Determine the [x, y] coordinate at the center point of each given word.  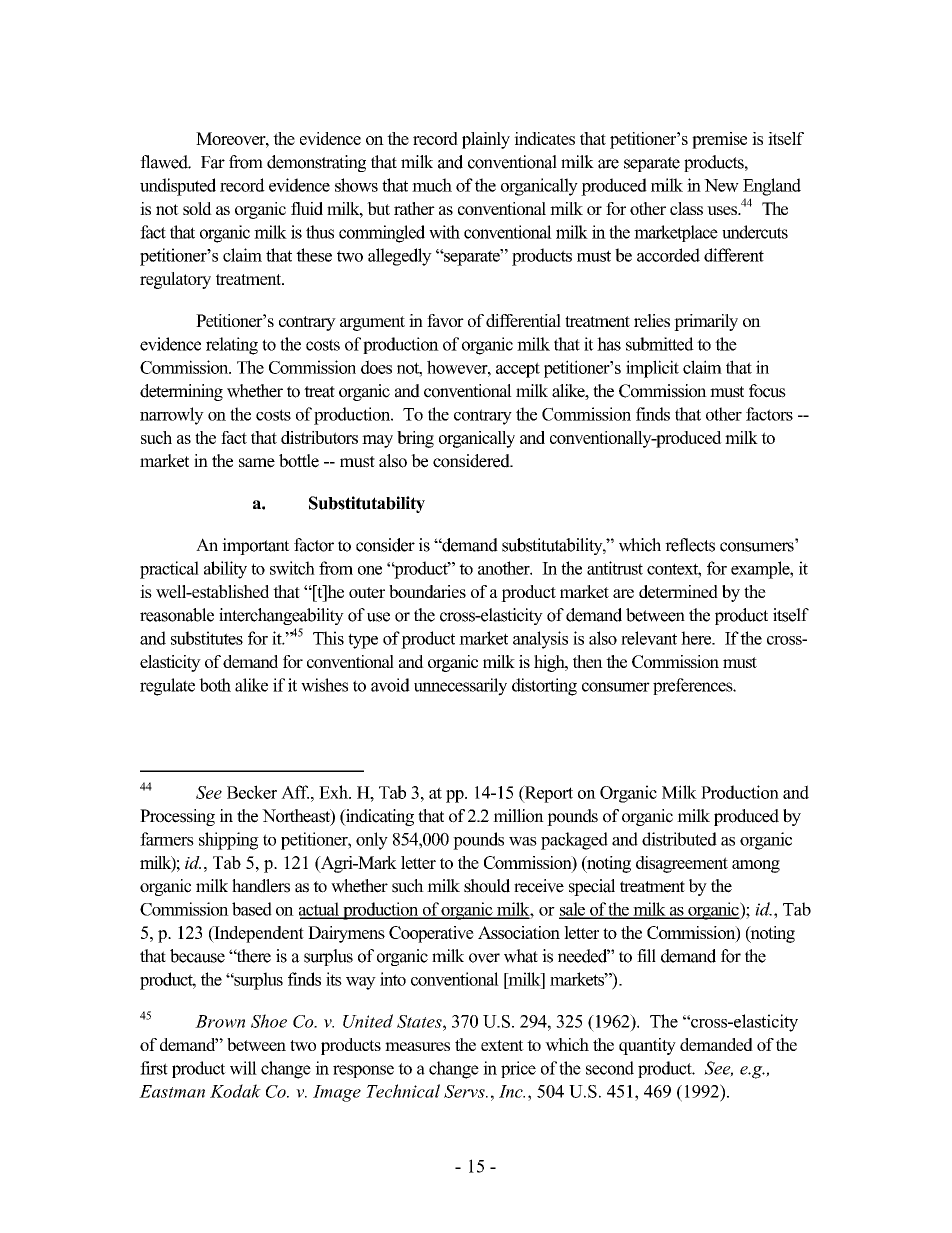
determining [181, 392]
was [523, 841]
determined [678, 591]
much [432, 185]
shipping [229, 841]
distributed [679, 839]
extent [502, 1045]
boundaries [427, 591]
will [243, 1068]
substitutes [207, 638]
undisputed [178, 187]
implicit [652, 369]
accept [518, 370]
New [721, 185]
